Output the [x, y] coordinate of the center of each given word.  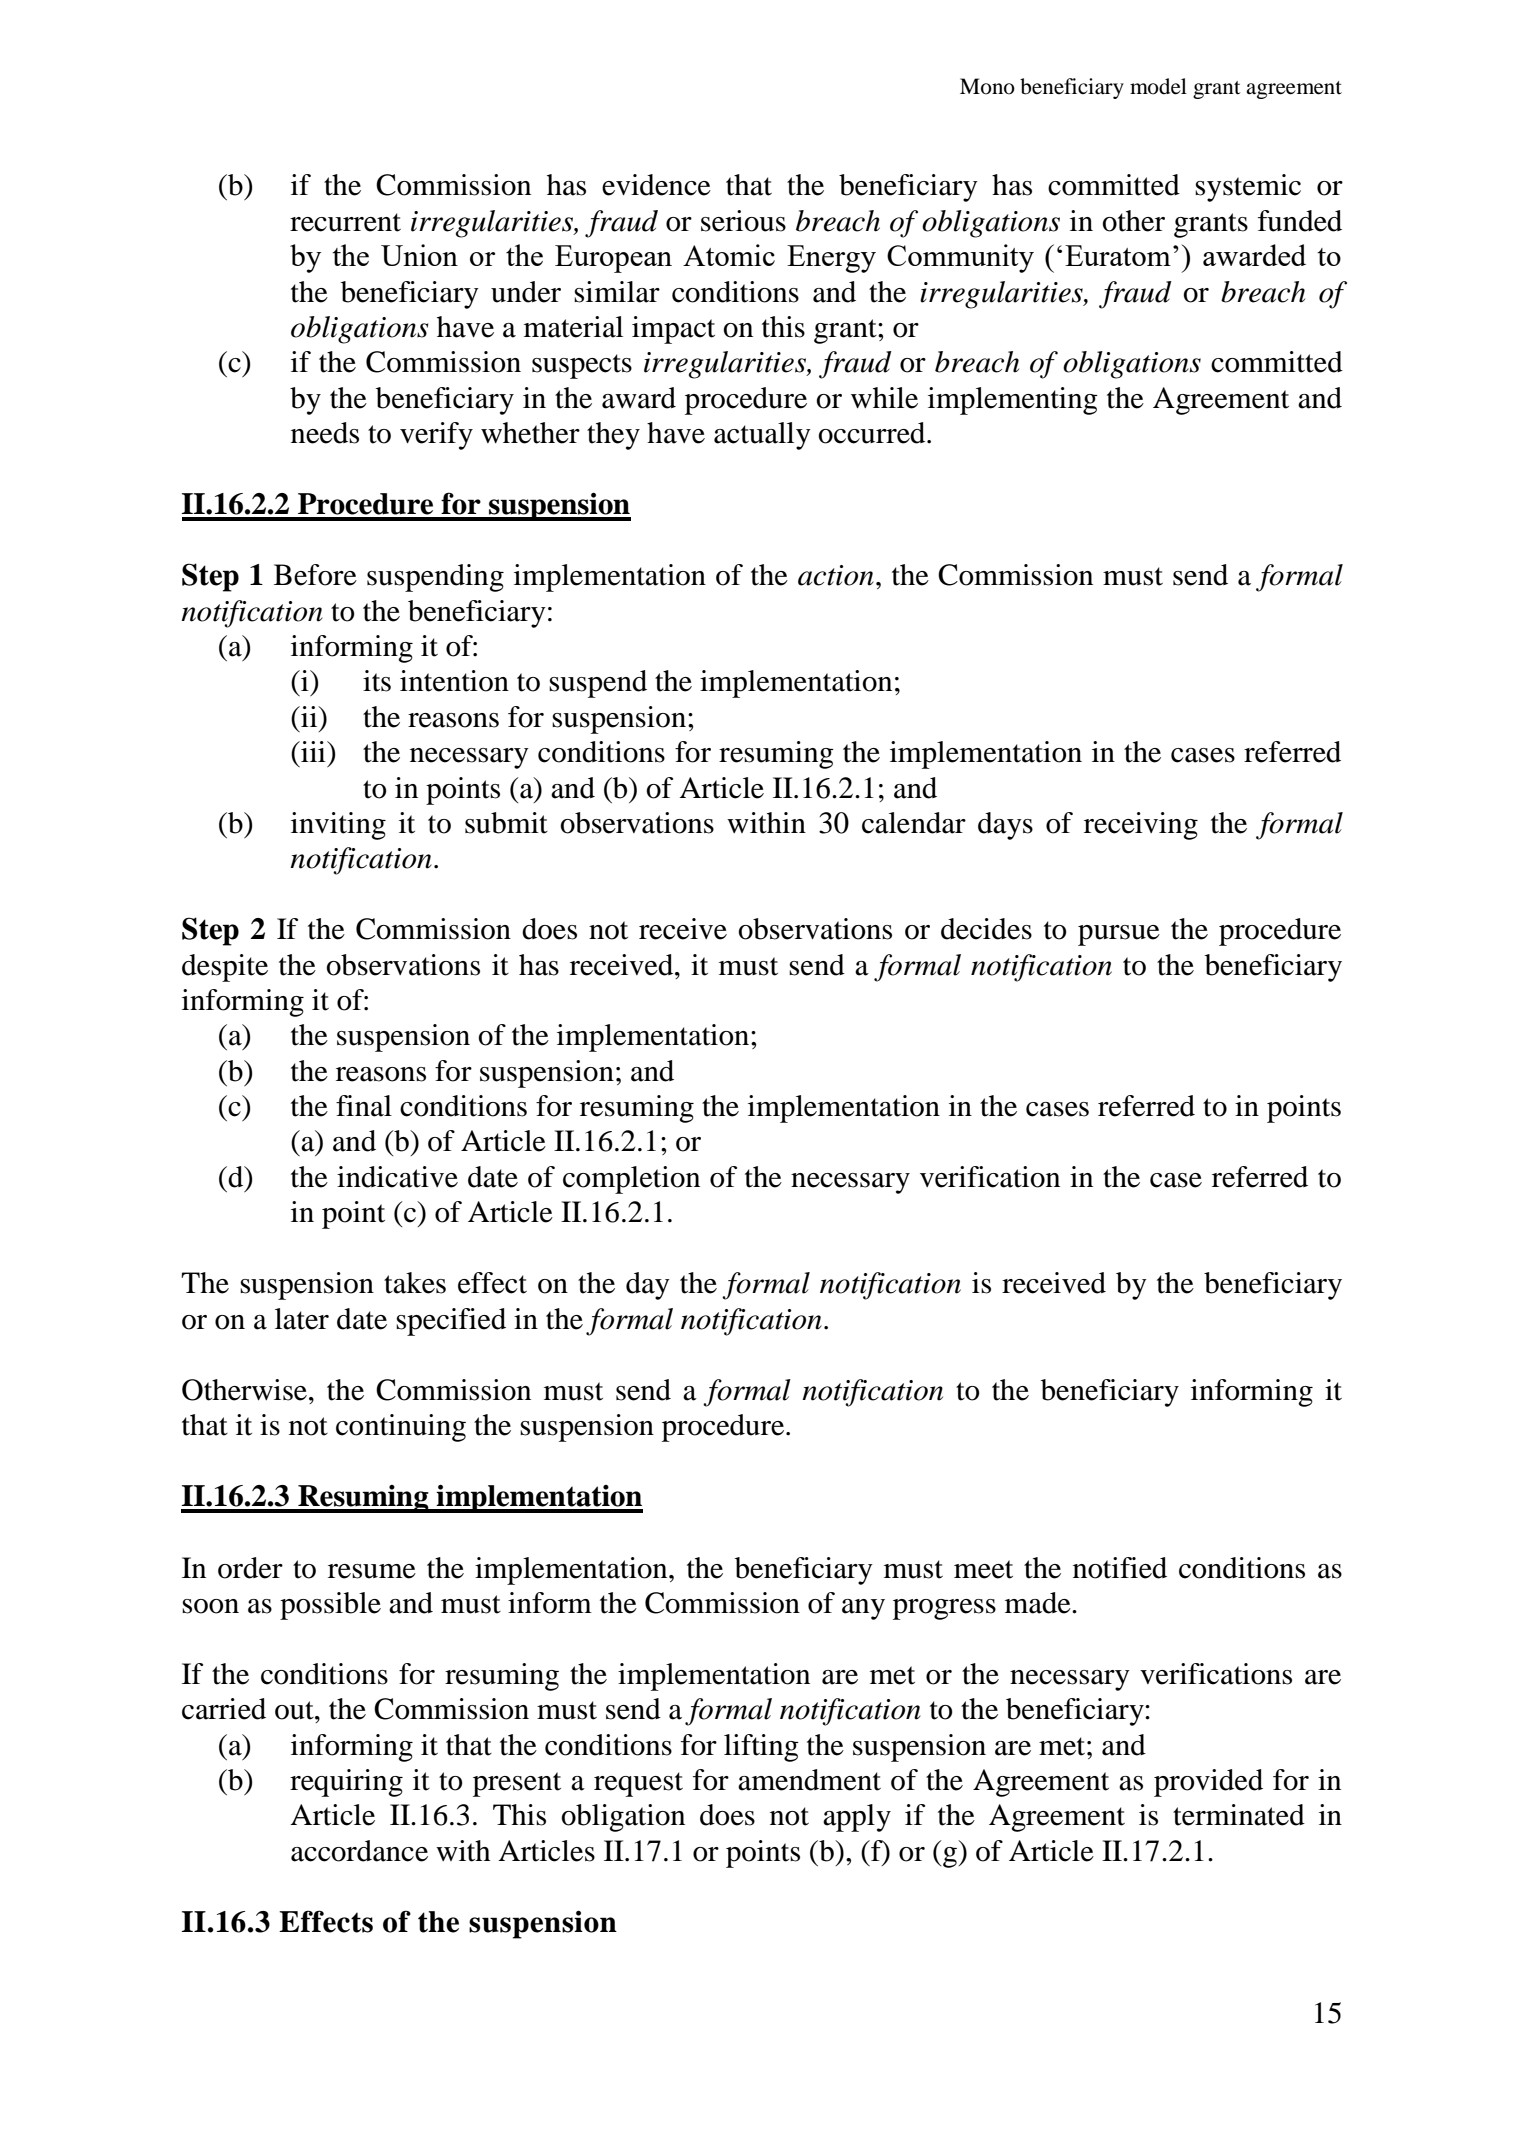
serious [743, 221]
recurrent [345, 222]
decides [986, 929]
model [1158, 86]
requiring [346, 1783]
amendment [809, 1780]
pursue [1119, 935]
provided [1208, 1783]
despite [225, 968]
